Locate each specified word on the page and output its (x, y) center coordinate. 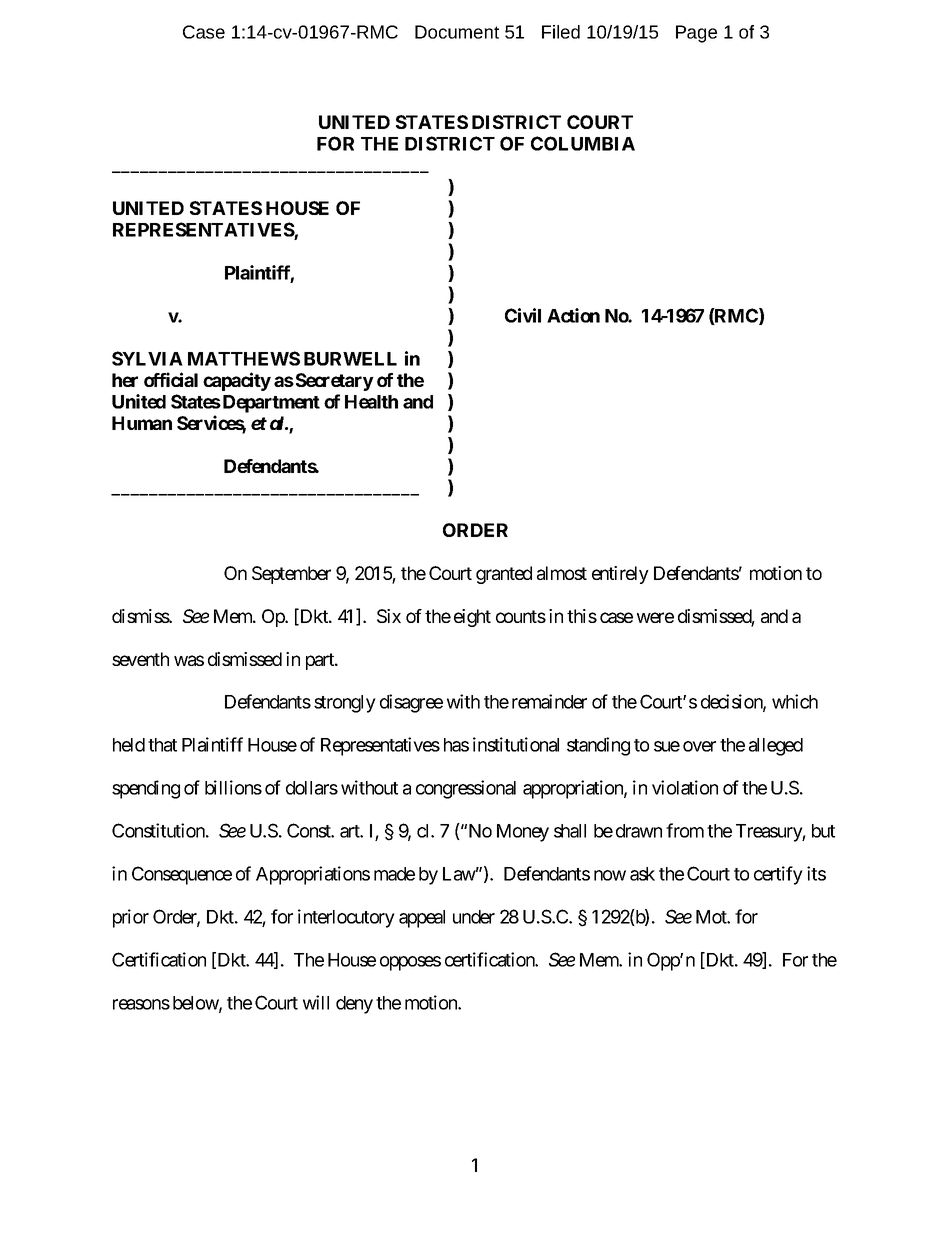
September (291, 575)
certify (778, 875)
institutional (516, 744)
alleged (776, 747)
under (474, 917)
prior (131, 918)
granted (504, 575)
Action (573, 315)
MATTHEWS (244, 358)
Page (696, 34)
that (162, 745)
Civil (523, 315)
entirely (620, 575)
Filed (561, 32)
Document (457, 32)
